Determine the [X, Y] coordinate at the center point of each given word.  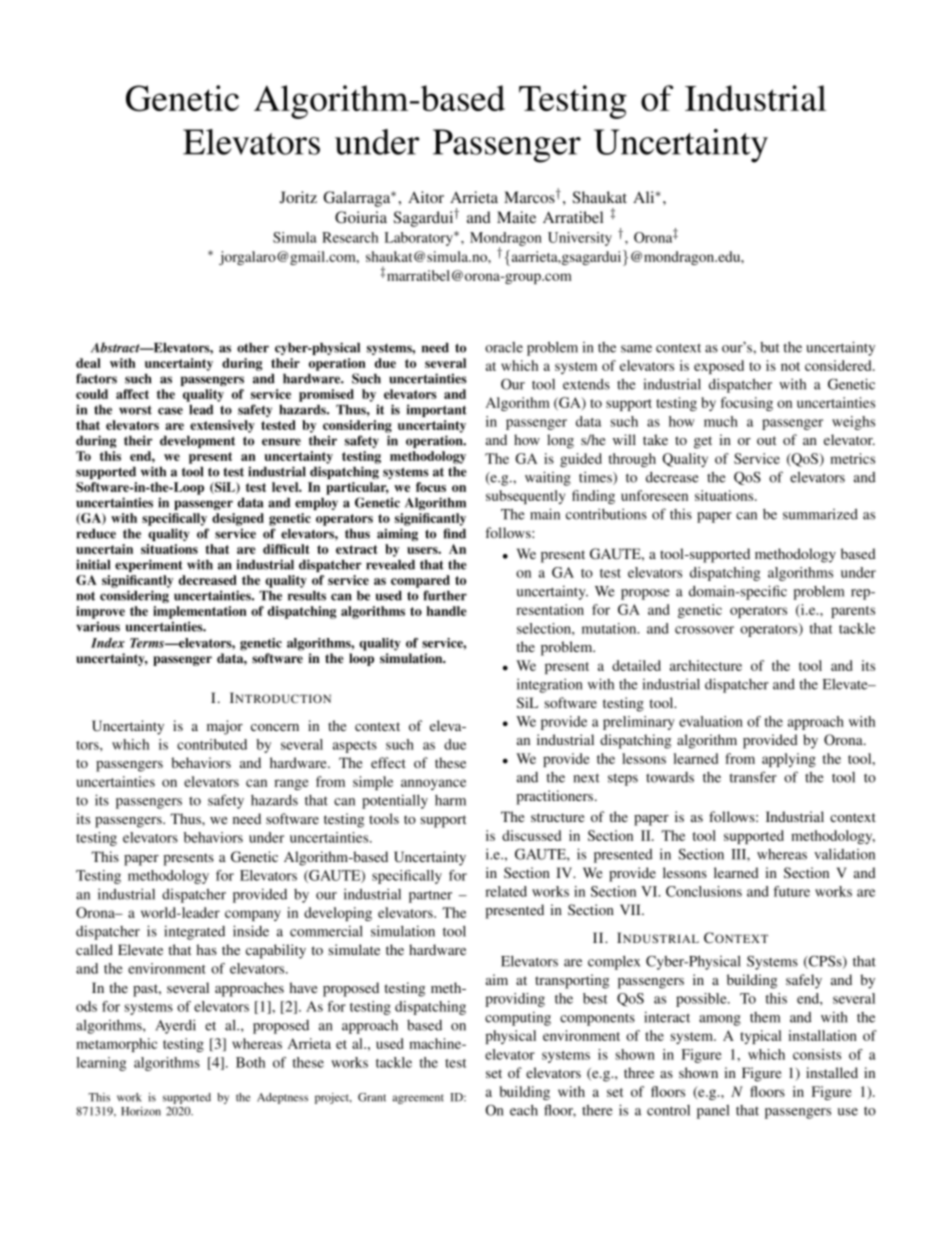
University [580, 239]
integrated [194, 932]
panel [713, 1112]
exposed [719, 367]
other [253, 348]
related [506, 891]
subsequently [525, 497]
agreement [418, 1099]
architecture [706, 665]
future [791, 891]
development [197, 442]
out [766, 440]
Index [108, 643]
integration [550, 685]
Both [250, 1062]
